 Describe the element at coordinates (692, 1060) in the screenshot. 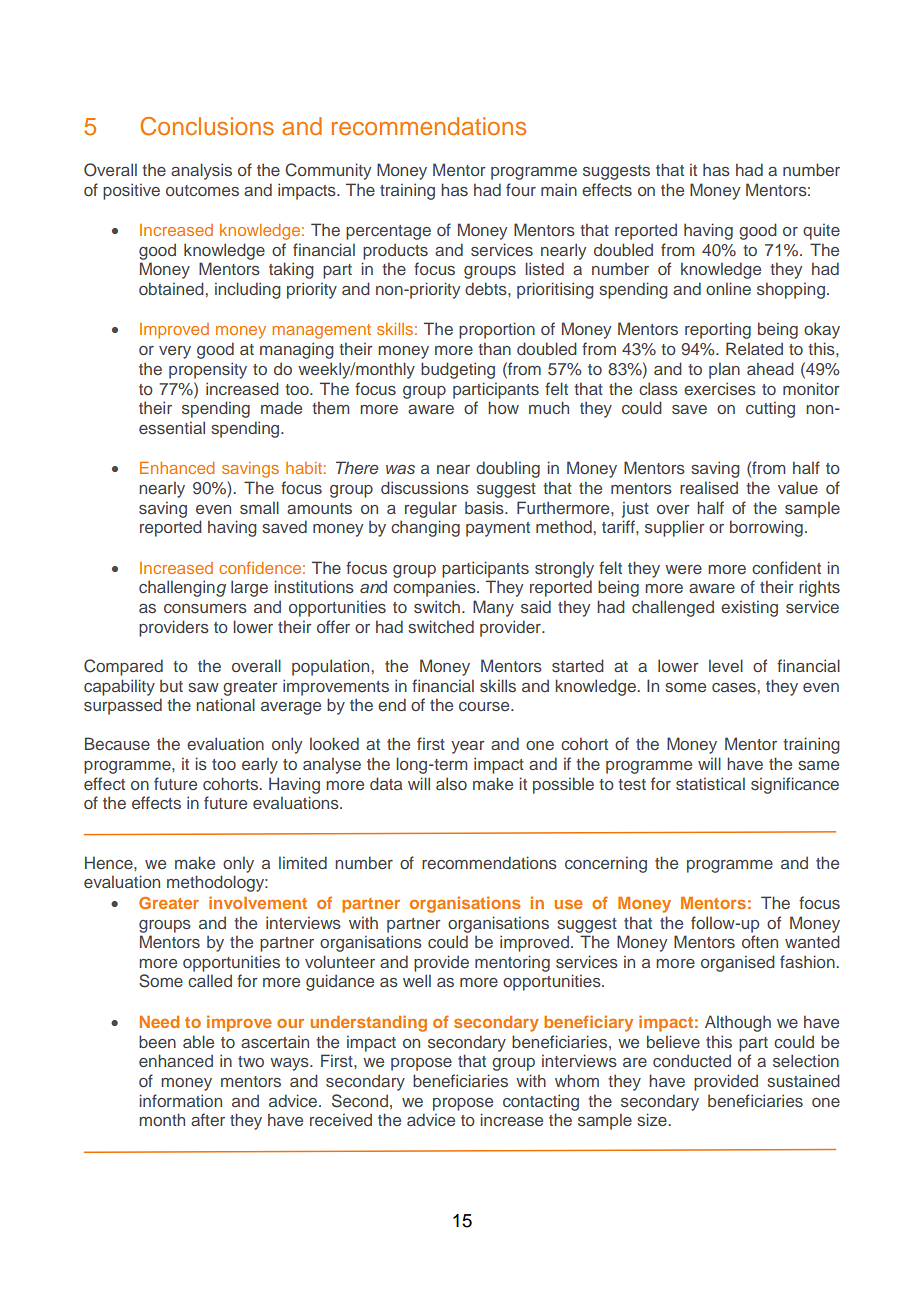

I see `conducted` at that location.
